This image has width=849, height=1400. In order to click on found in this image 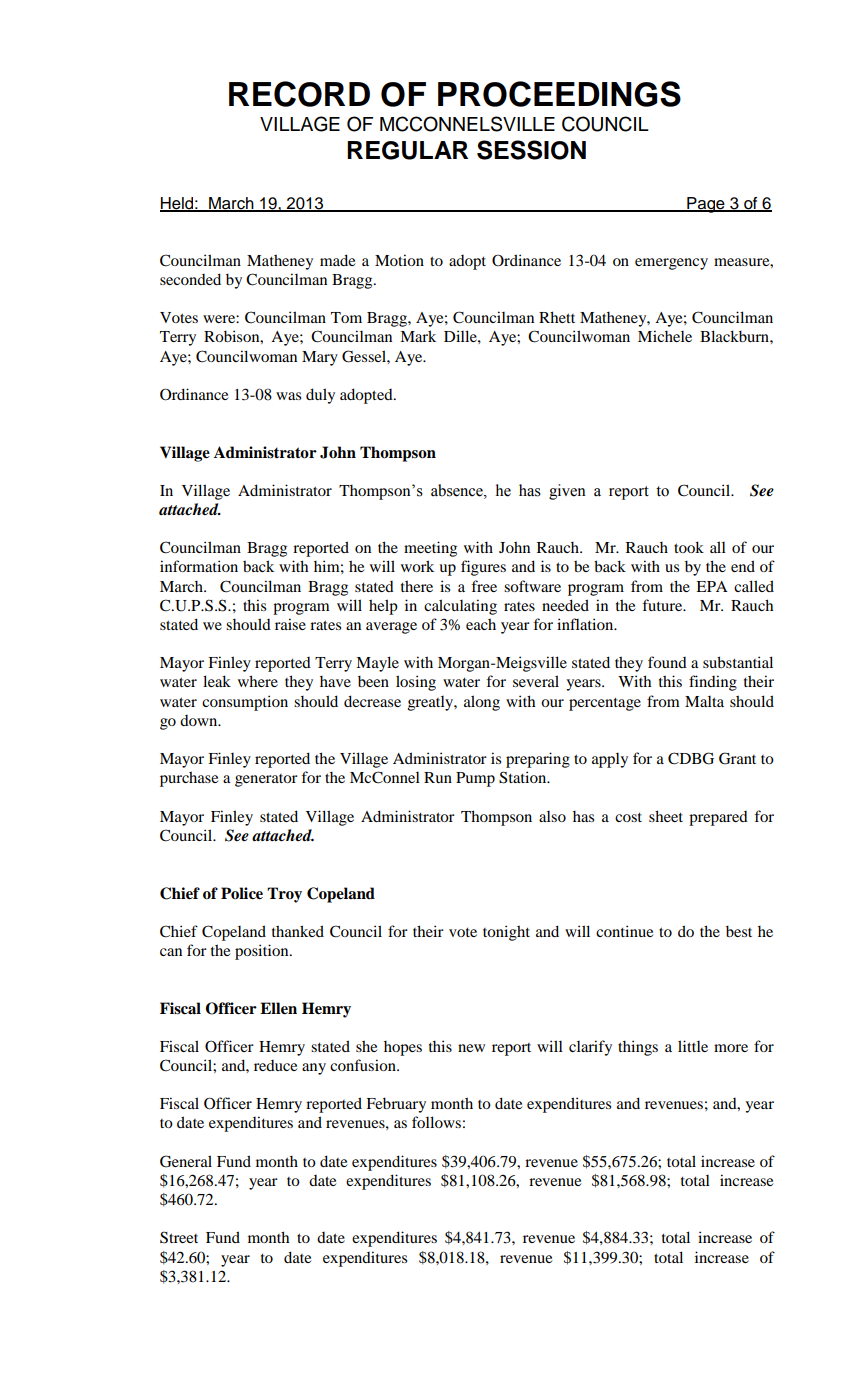, I will do `click(667, 662)`.
